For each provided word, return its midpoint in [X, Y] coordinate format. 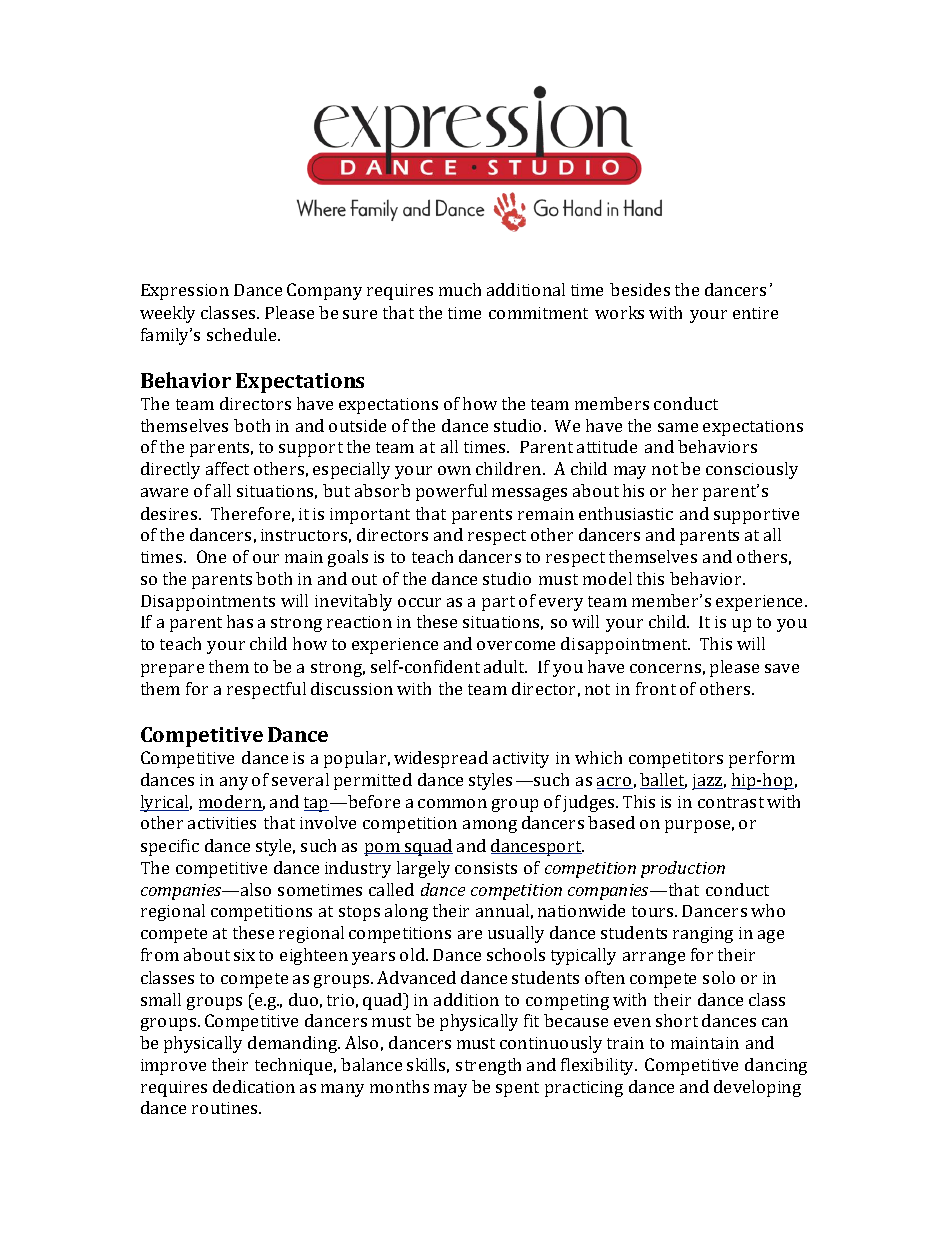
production [683, 869]
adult [505, 666]
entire [755, 313]
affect [227, 468]
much [460, 289]
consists [486, 868]
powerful [451, 492]
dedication [254, 1086]
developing [757, 1088]
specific [170, 847]
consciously [752, 470]
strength [488, 1066]
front [656, 688]
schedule [243, 334]
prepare [172, 670]
